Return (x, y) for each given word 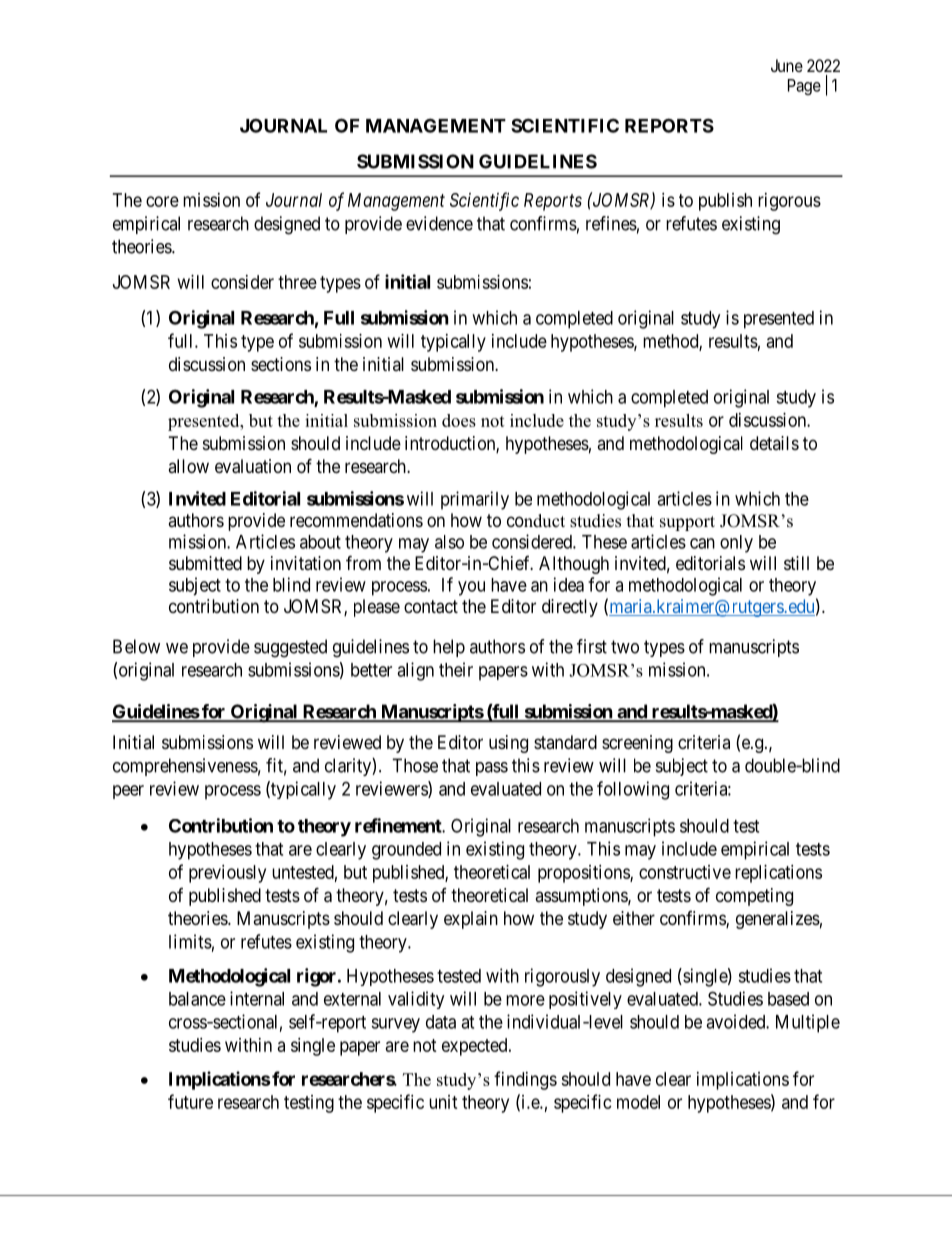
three (297, 282)
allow (188, 466)
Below (136, 646)
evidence (439, 223)
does (459, 420)
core (162, 201)
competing (754, 897)
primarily (475, 500)
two (625, 647)
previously (227, 874)
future (190, 1101)
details (774, 443)
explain (471, 920)
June (787, 65)
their (456, 669)
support (687, 523)
